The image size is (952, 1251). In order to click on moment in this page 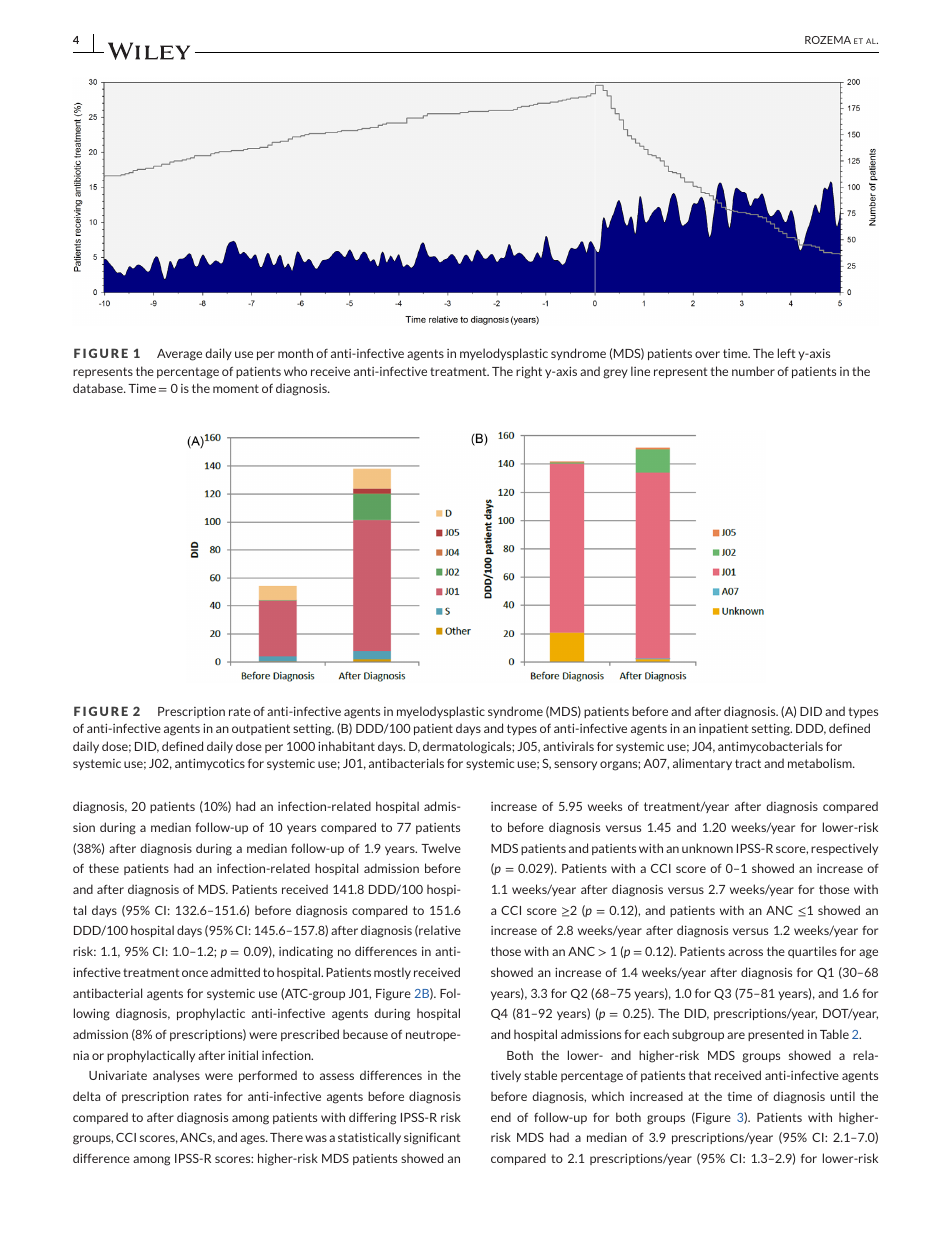, I will do `click(236, 388)`.
